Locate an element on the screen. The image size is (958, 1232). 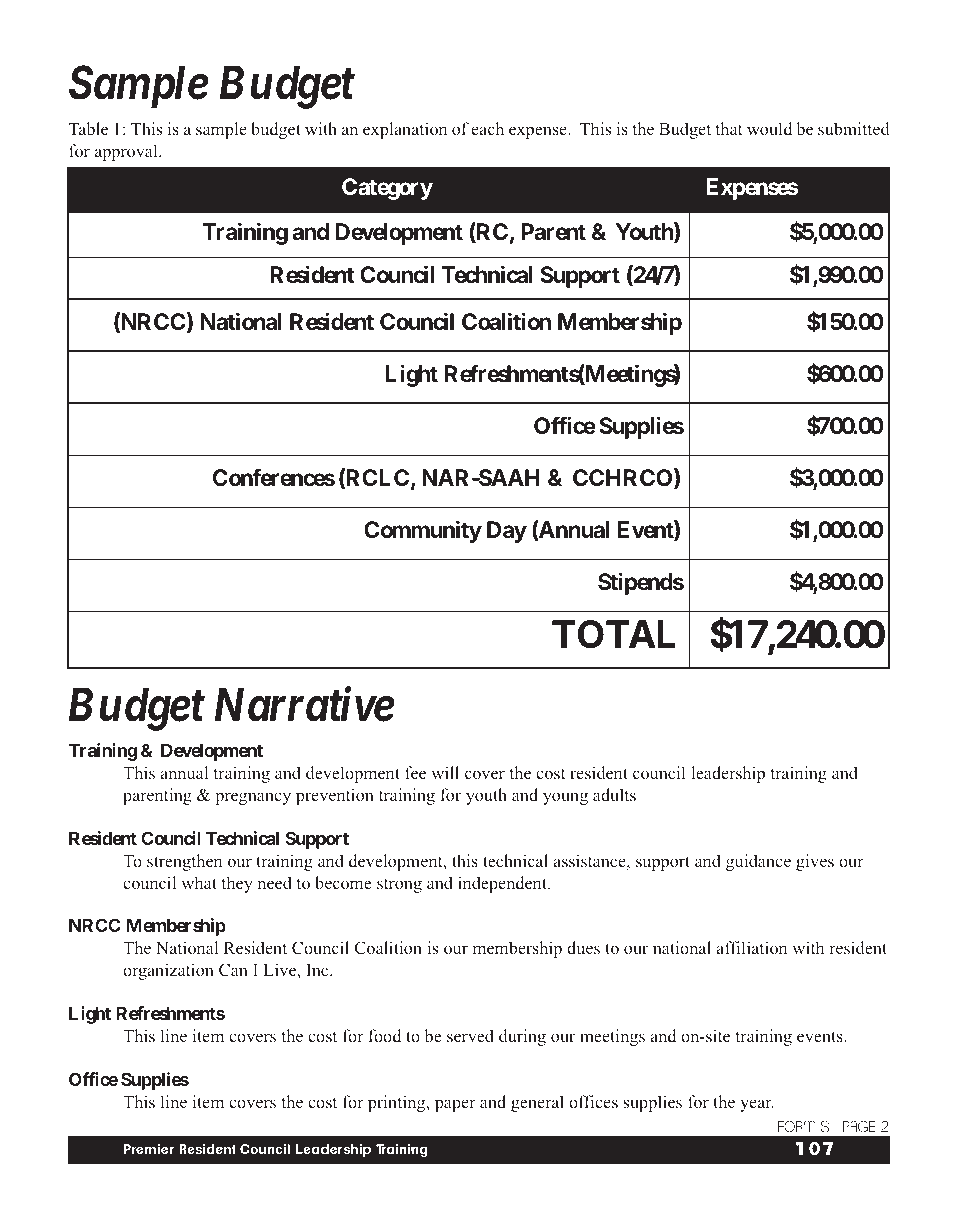
would is located at coordinates (769, 128).
